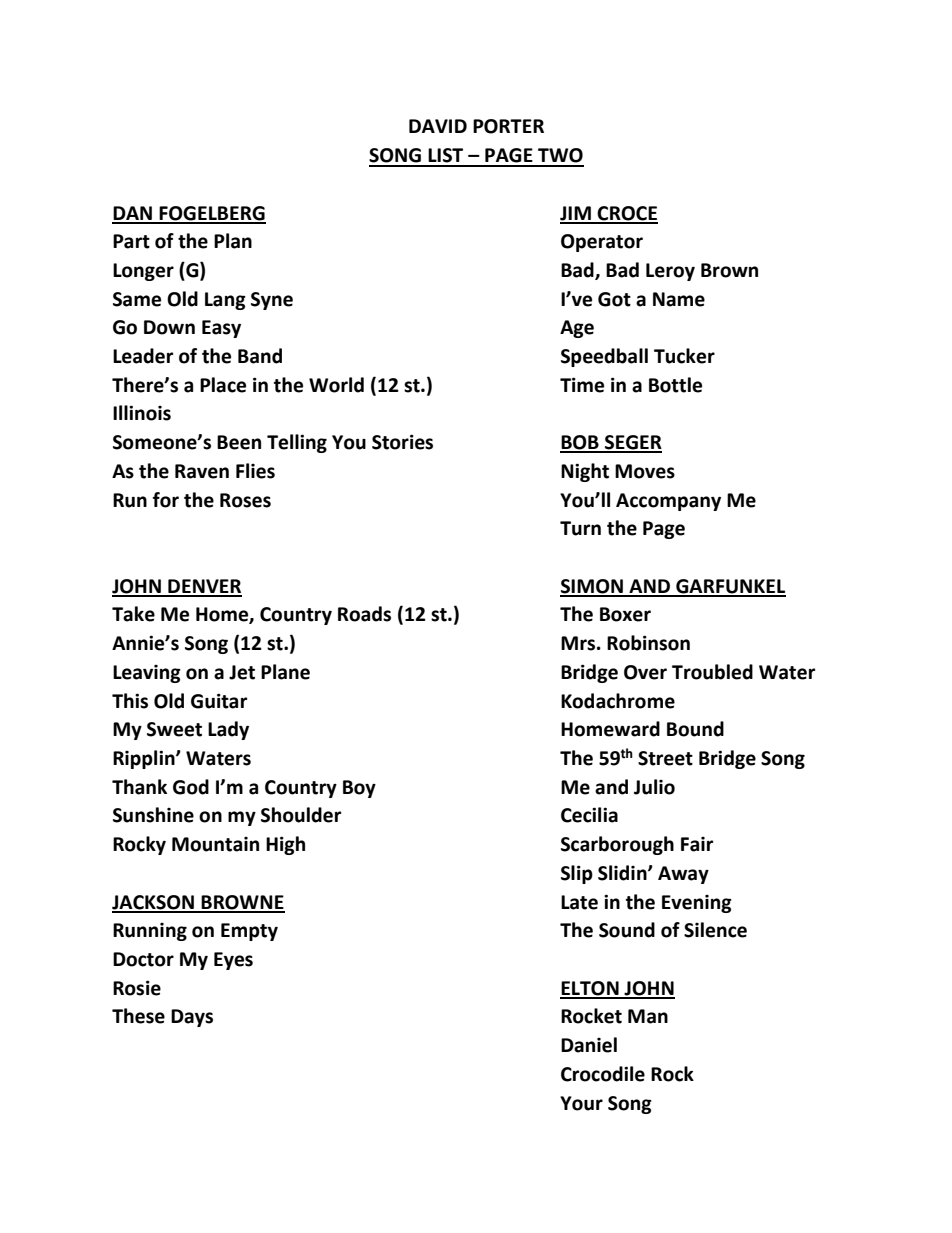 This image has width=952, height=1233. What do you see at coordinates (192, 1018) in the image?
I see `Days` at bounding box center [192, 1018].
